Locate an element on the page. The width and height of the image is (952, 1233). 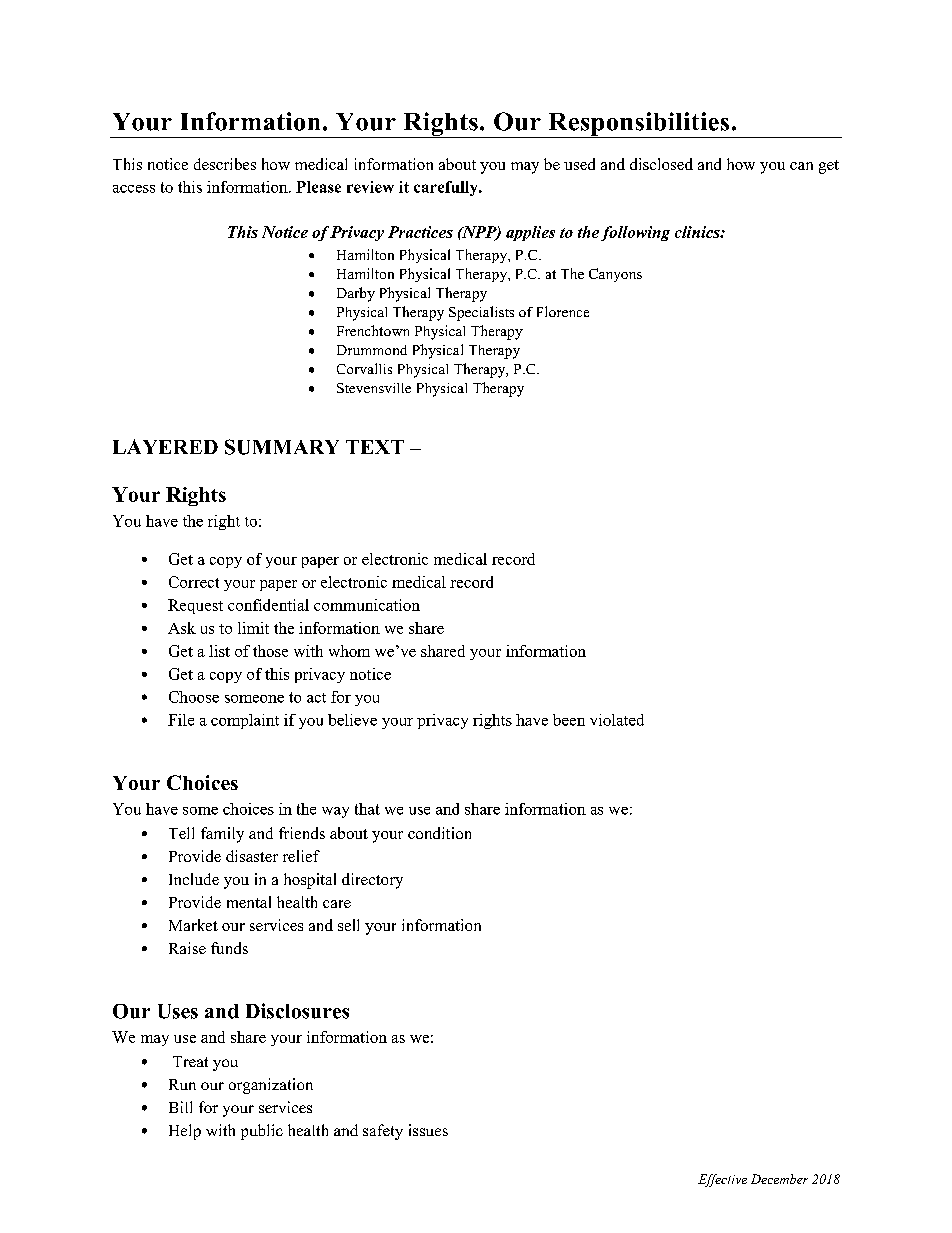
condition is located at coordinates (439, 833).
